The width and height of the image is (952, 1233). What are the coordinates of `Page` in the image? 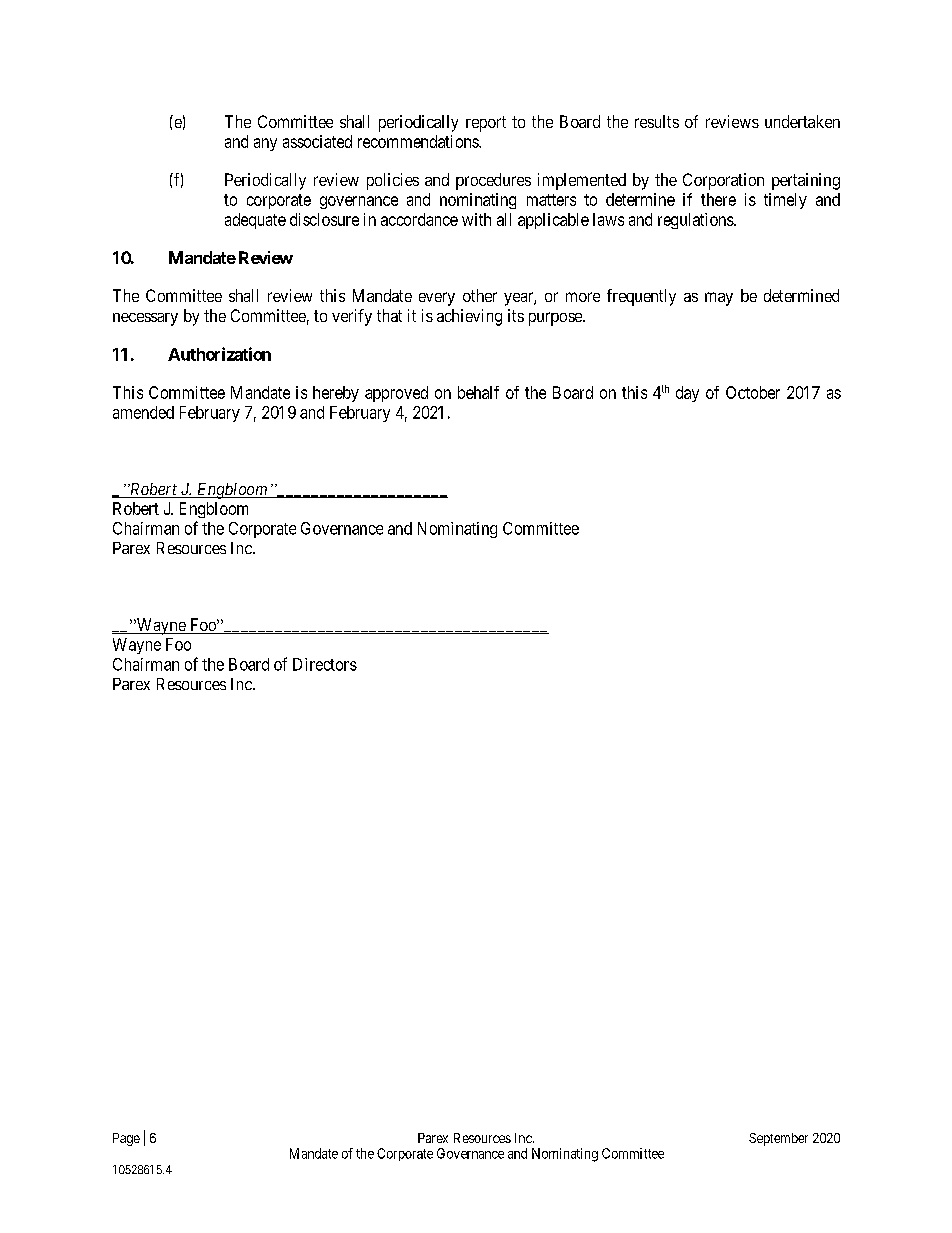 It's located at (126, 1139).
